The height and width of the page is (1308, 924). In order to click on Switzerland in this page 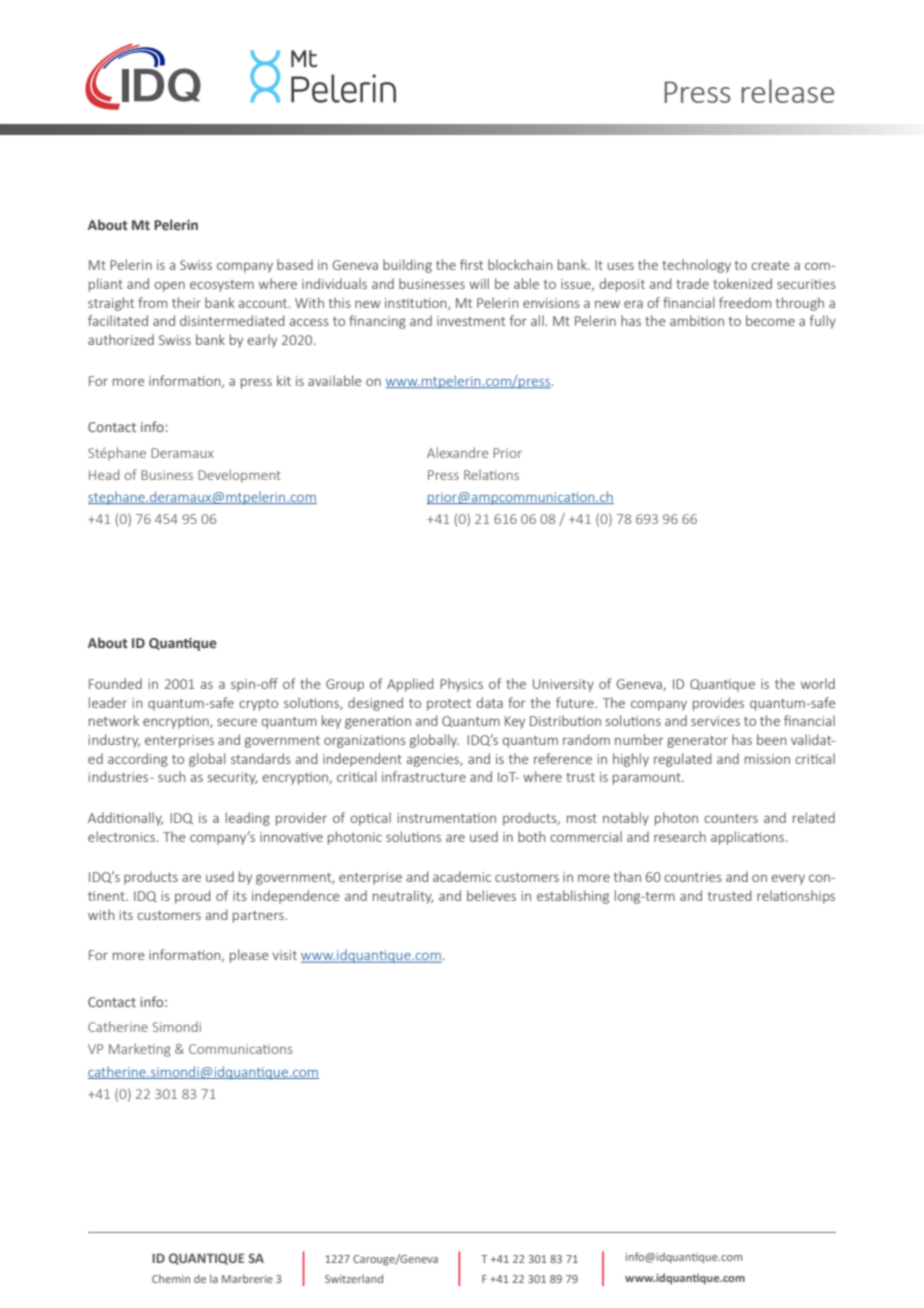, I will do `click(354, 1278)`.
